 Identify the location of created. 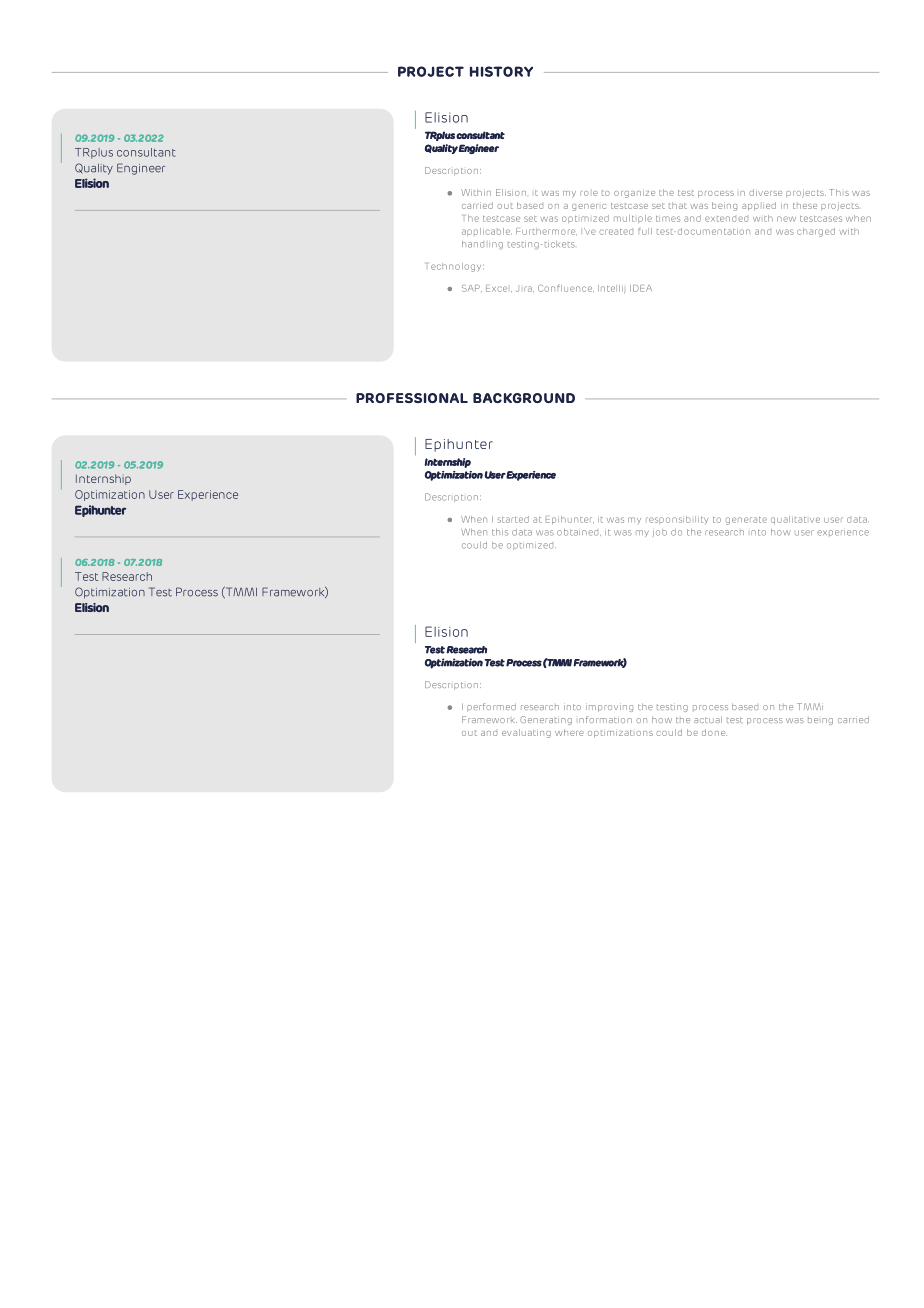
(616, 232).
